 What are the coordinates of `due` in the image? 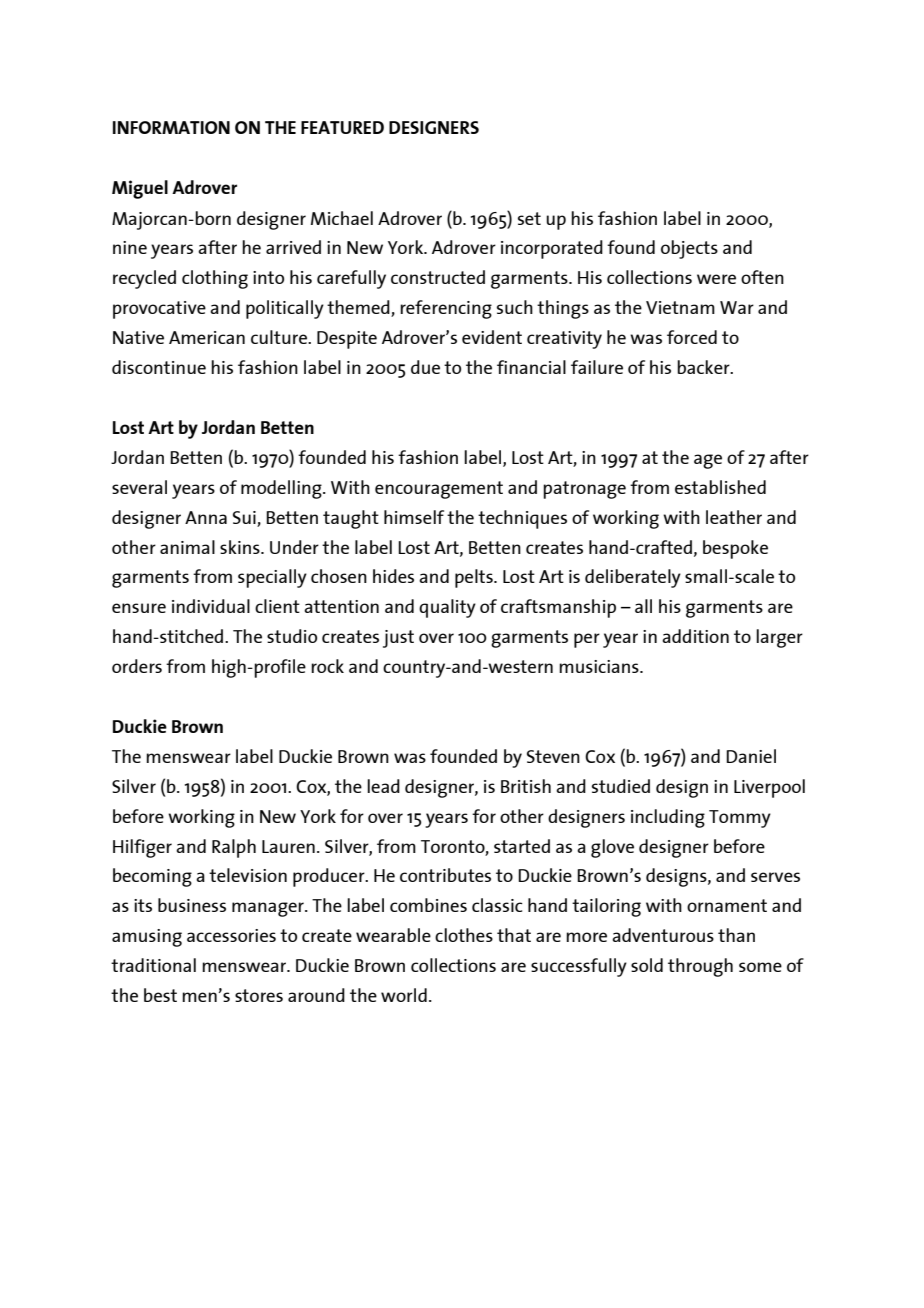 It's located at (425, 367).
